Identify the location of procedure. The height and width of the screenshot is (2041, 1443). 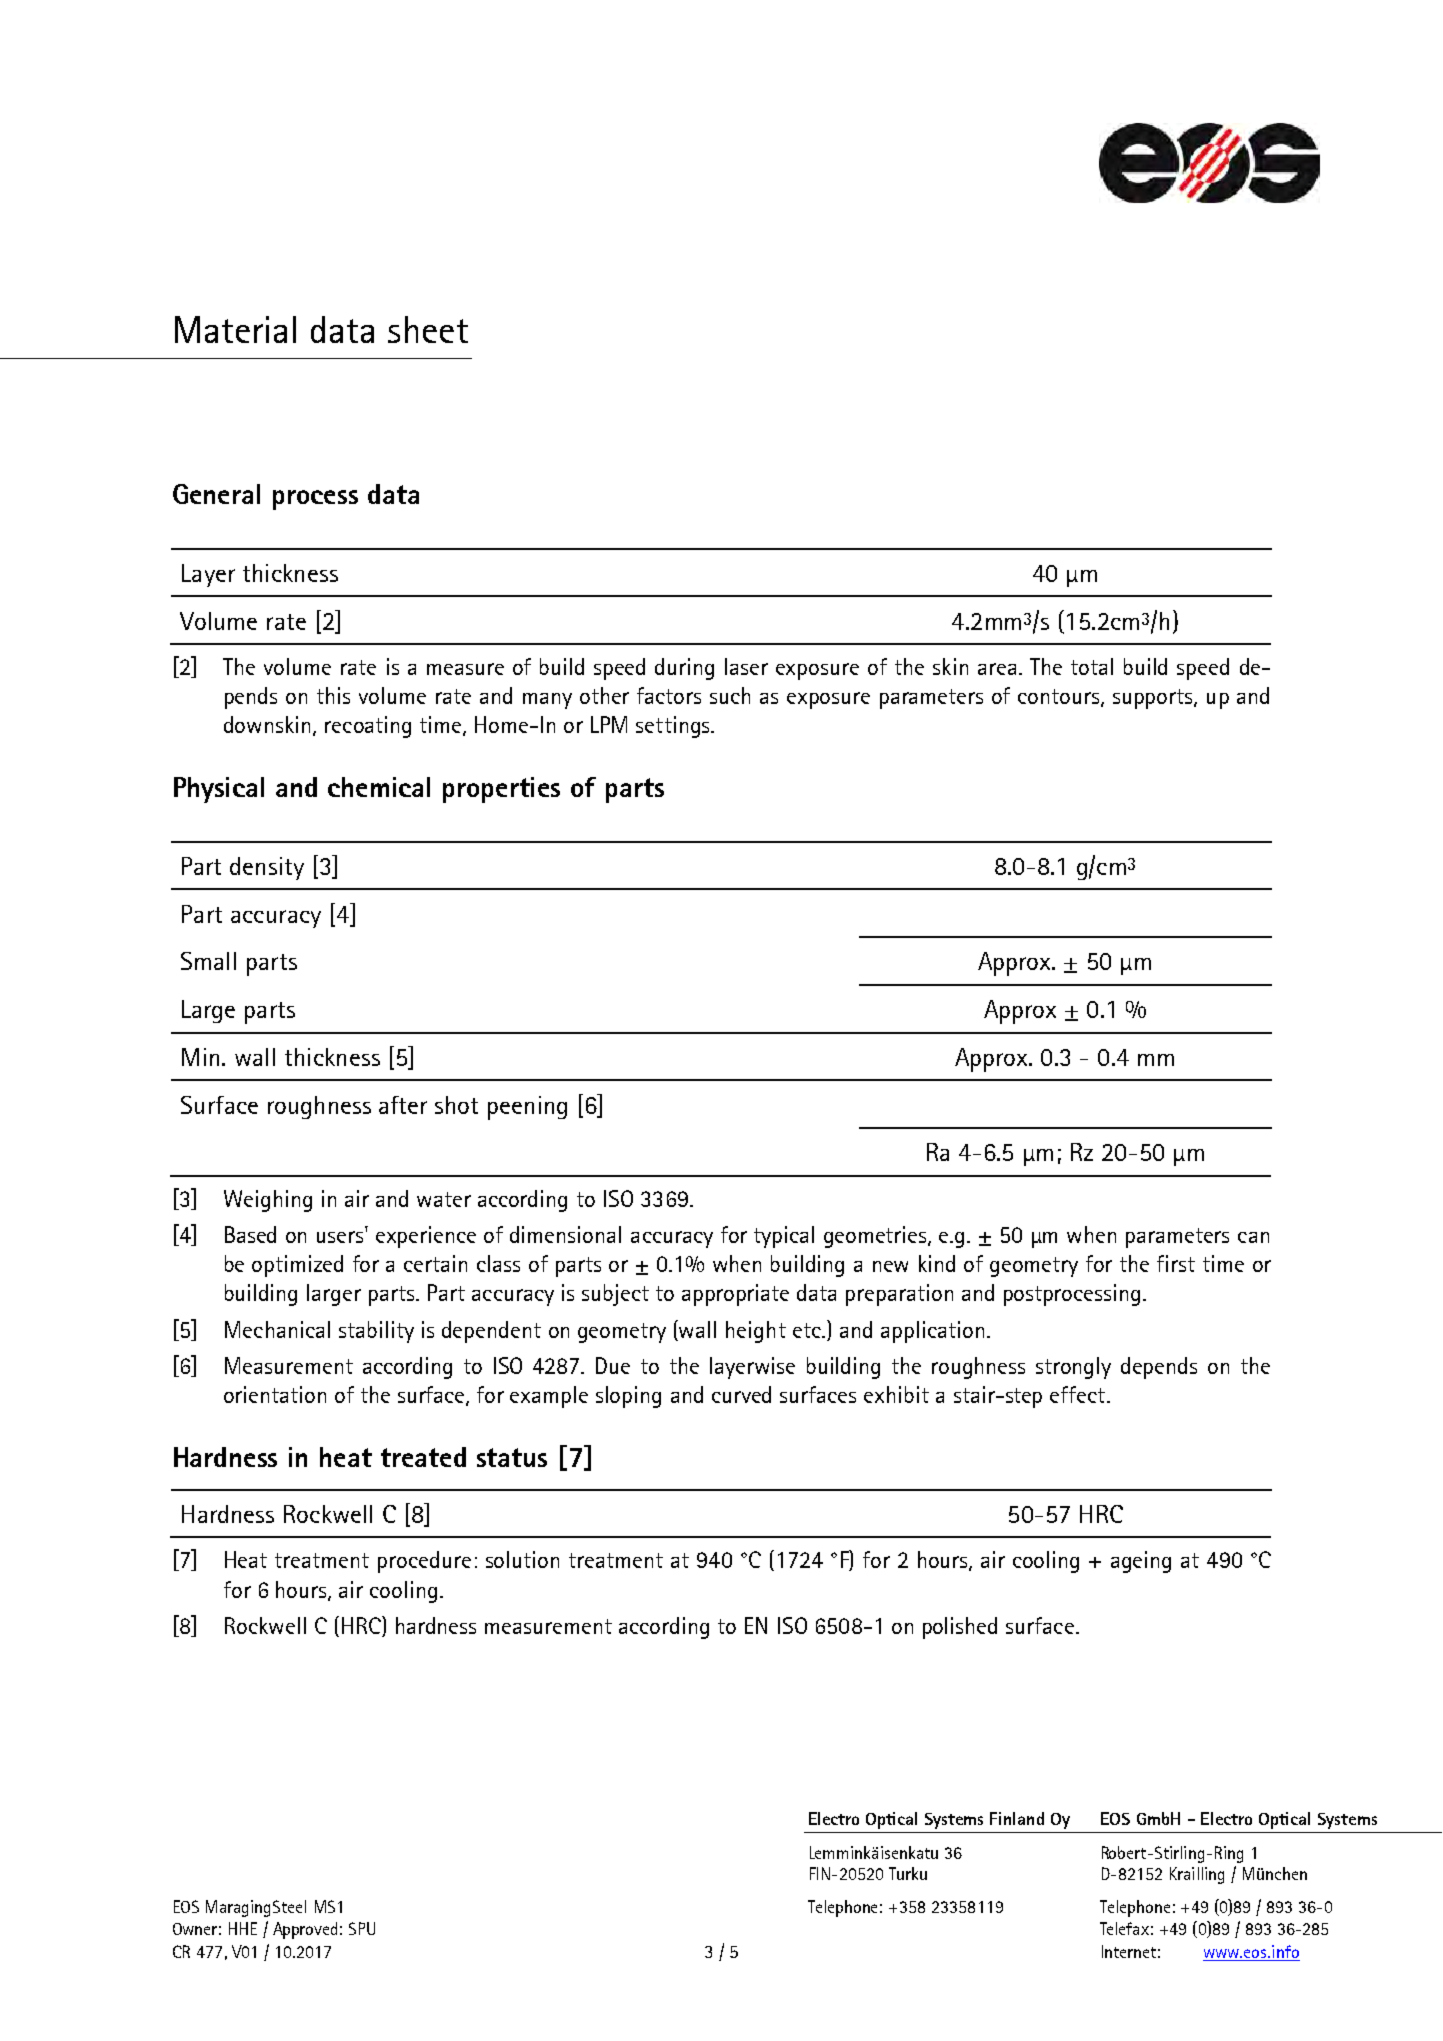
(424, 1562).
